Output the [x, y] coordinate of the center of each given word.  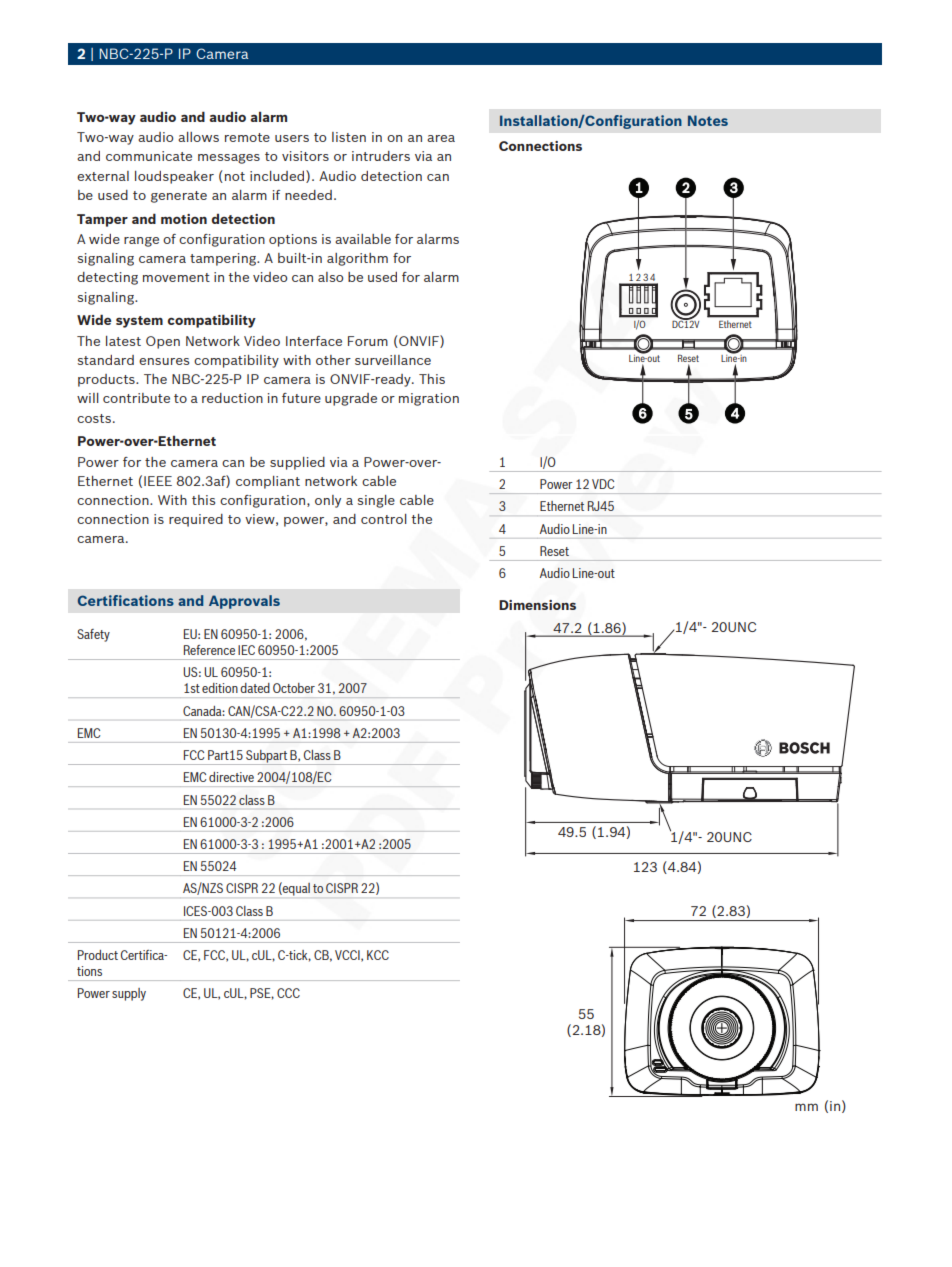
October [294, 688]
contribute [136, 398]
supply [129, 994]
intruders [381, 156]
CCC [288, 993]
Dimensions [537, 605]
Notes [708, 120]
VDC [603, 484]
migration [429, 399]
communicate [149, 156]
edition [220, 688]
